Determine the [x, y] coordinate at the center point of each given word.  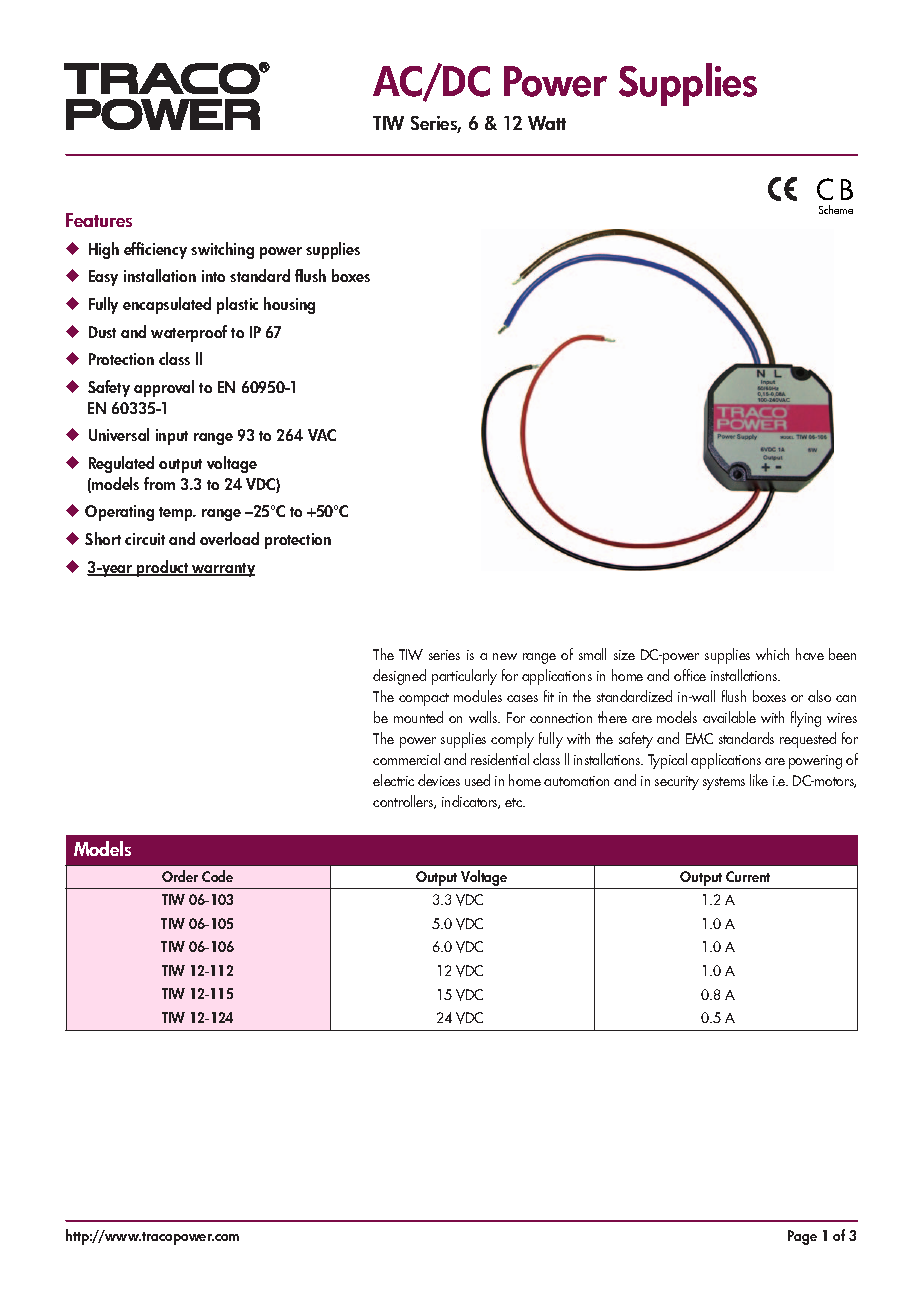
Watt [547, 123]
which [772, 654]
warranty [222, 570]
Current [748, 876]
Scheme [836, 209]
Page [802, 1237]
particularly [464, 677]
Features [99, 220]
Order [180, 876]
